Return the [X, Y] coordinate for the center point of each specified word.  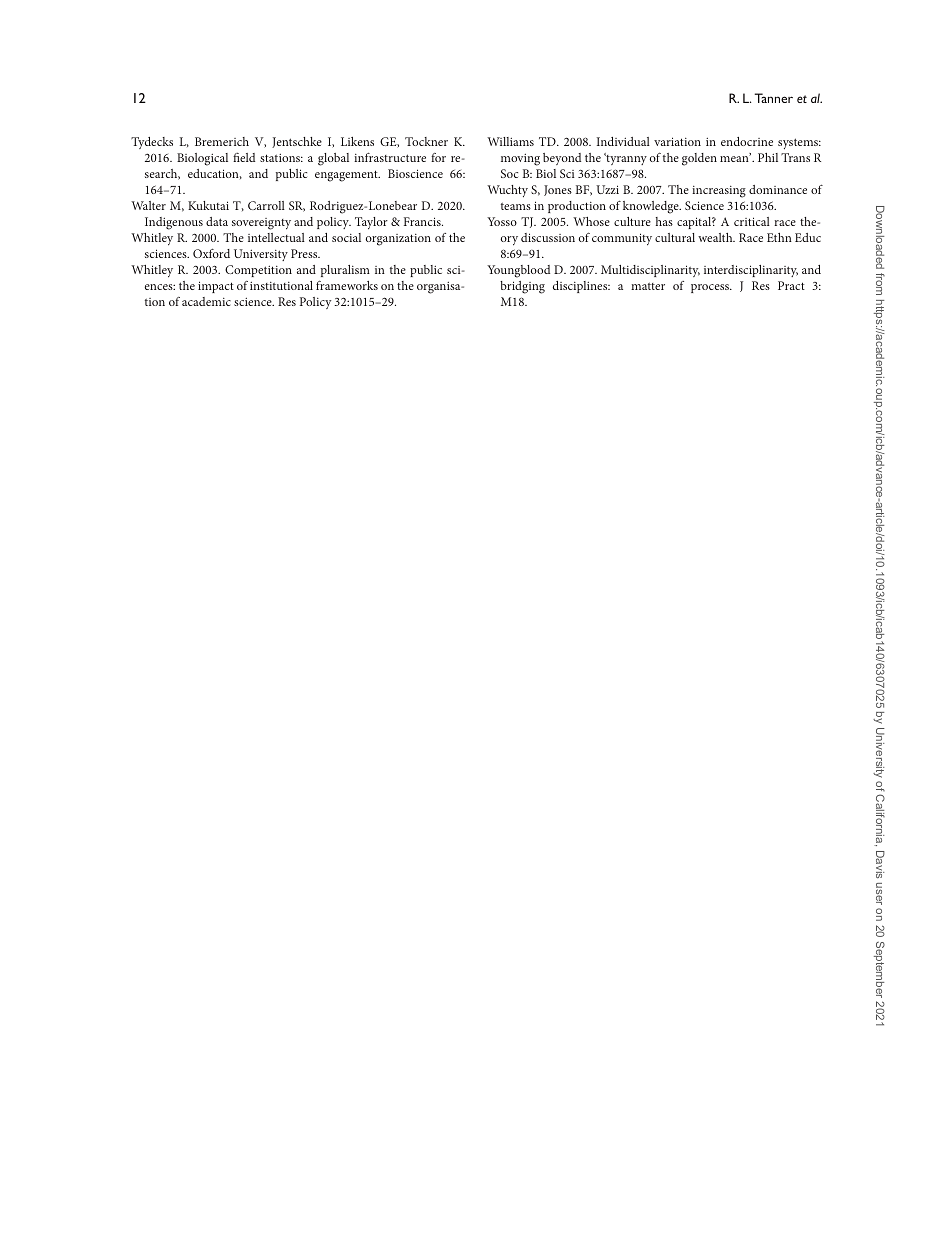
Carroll [266, 205]
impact [216, 287]
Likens [357, 141]
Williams [510, 141]
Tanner [774, 98]
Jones [558, 190]
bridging [522, 287]
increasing [719, 192]
